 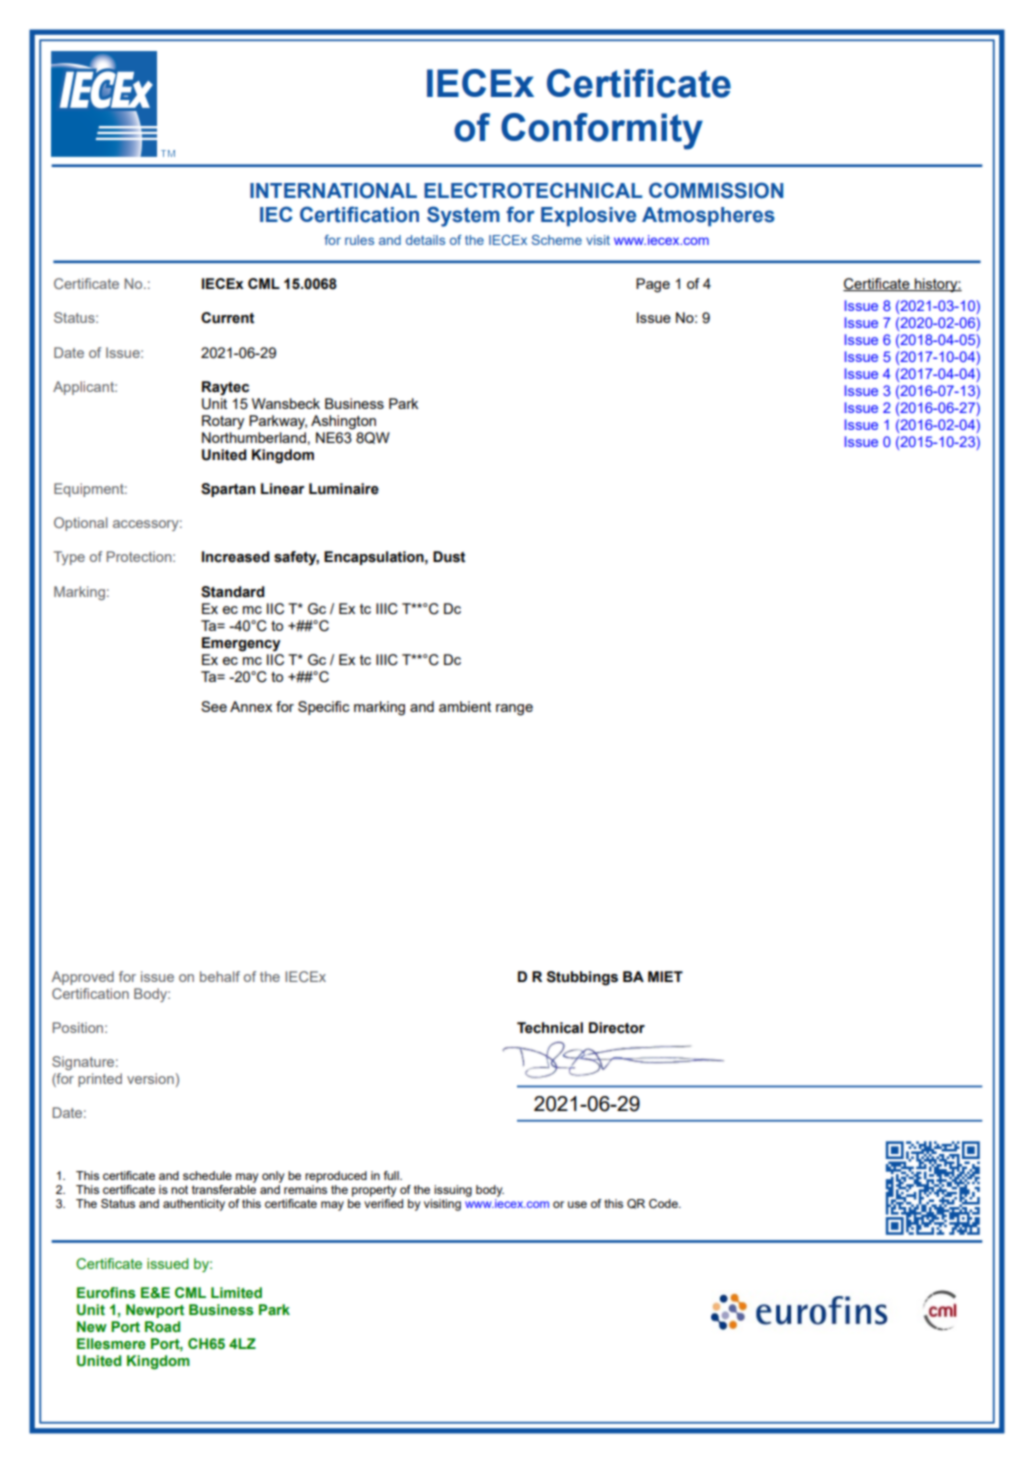 What do you see at coordinates (150, 1078) in the screenshot?
I see `version` at bounding box center [150, 1078].
